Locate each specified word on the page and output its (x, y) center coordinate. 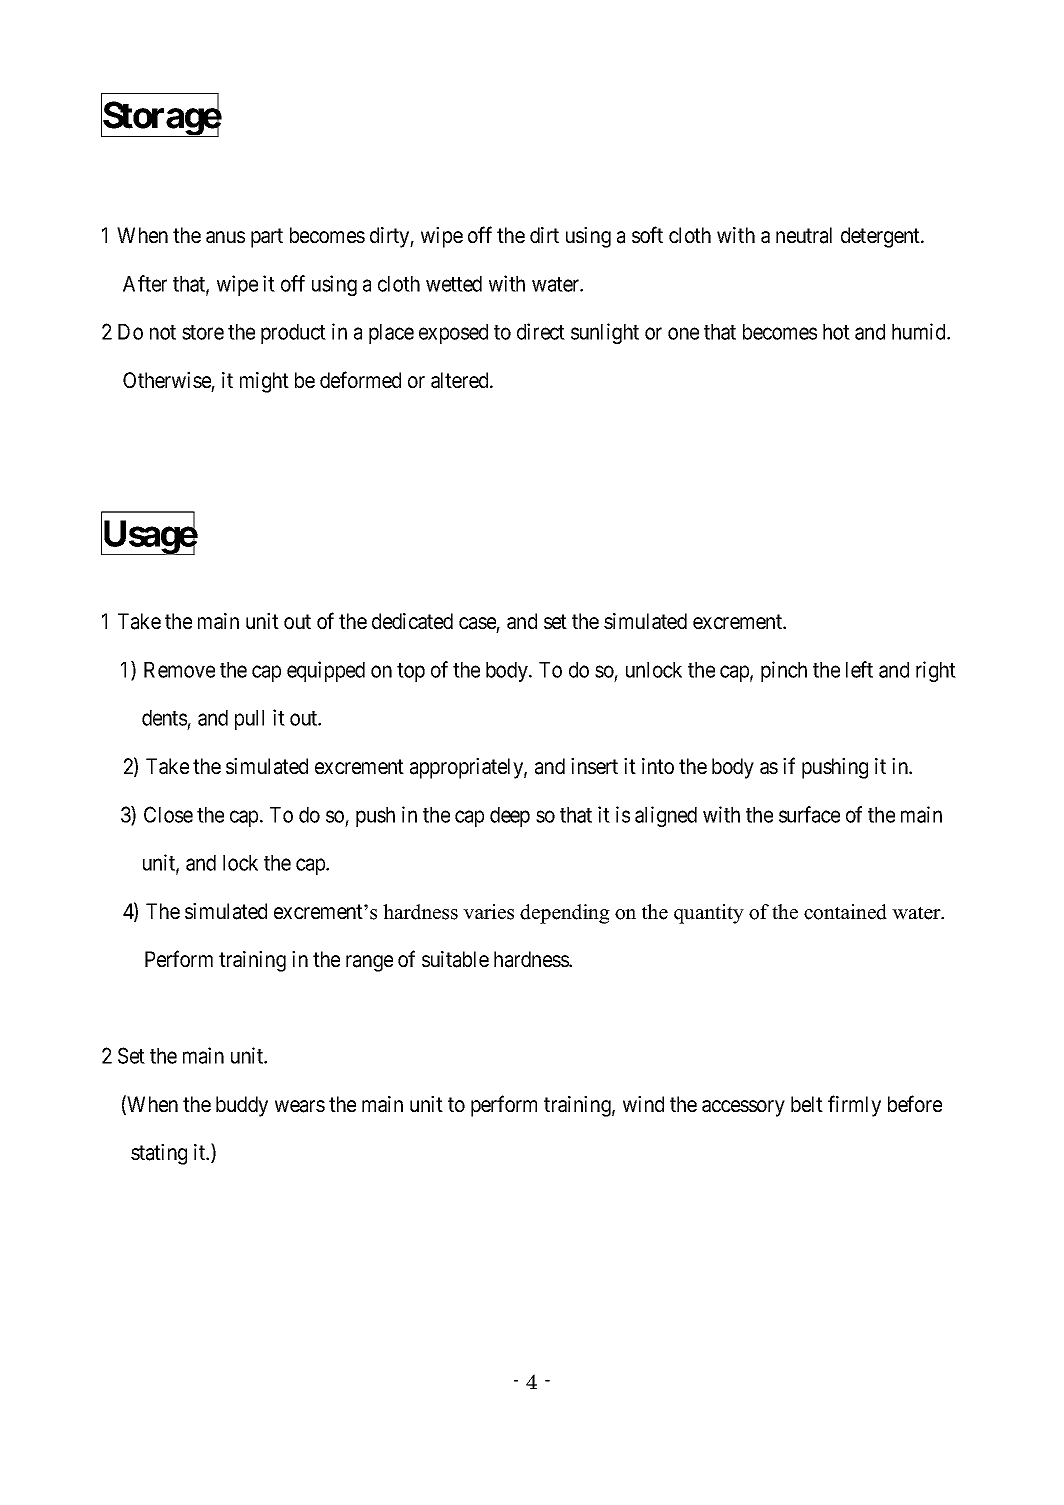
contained (845, 912)
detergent (881, 237)
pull (249, 720)
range (369, 963)
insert (594, 766)
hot (836, 332)
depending (565, 914)
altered (461, 380)
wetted (454, 284)
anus (225, 237)
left (859, 669)
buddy (242, 1106)
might (264, 382)
